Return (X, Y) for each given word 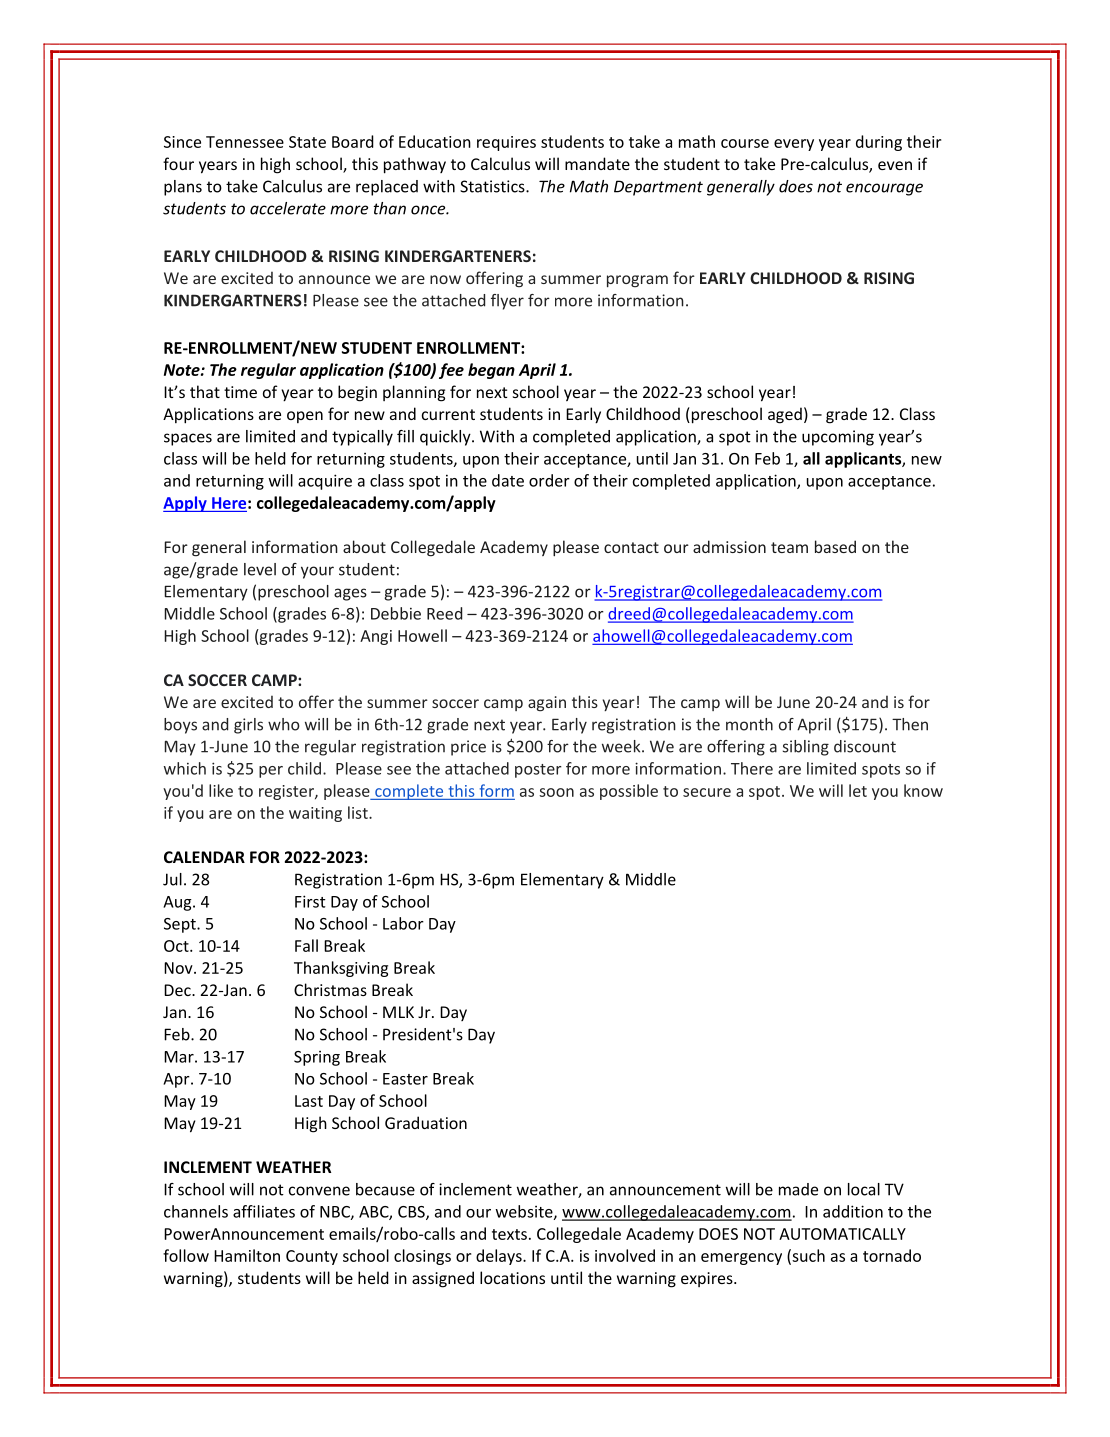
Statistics (493, 186)
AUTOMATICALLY (842, 1234)
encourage (884, 189)
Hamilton (247, 1255)
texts (509, 1234)
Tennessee (245, 142)
